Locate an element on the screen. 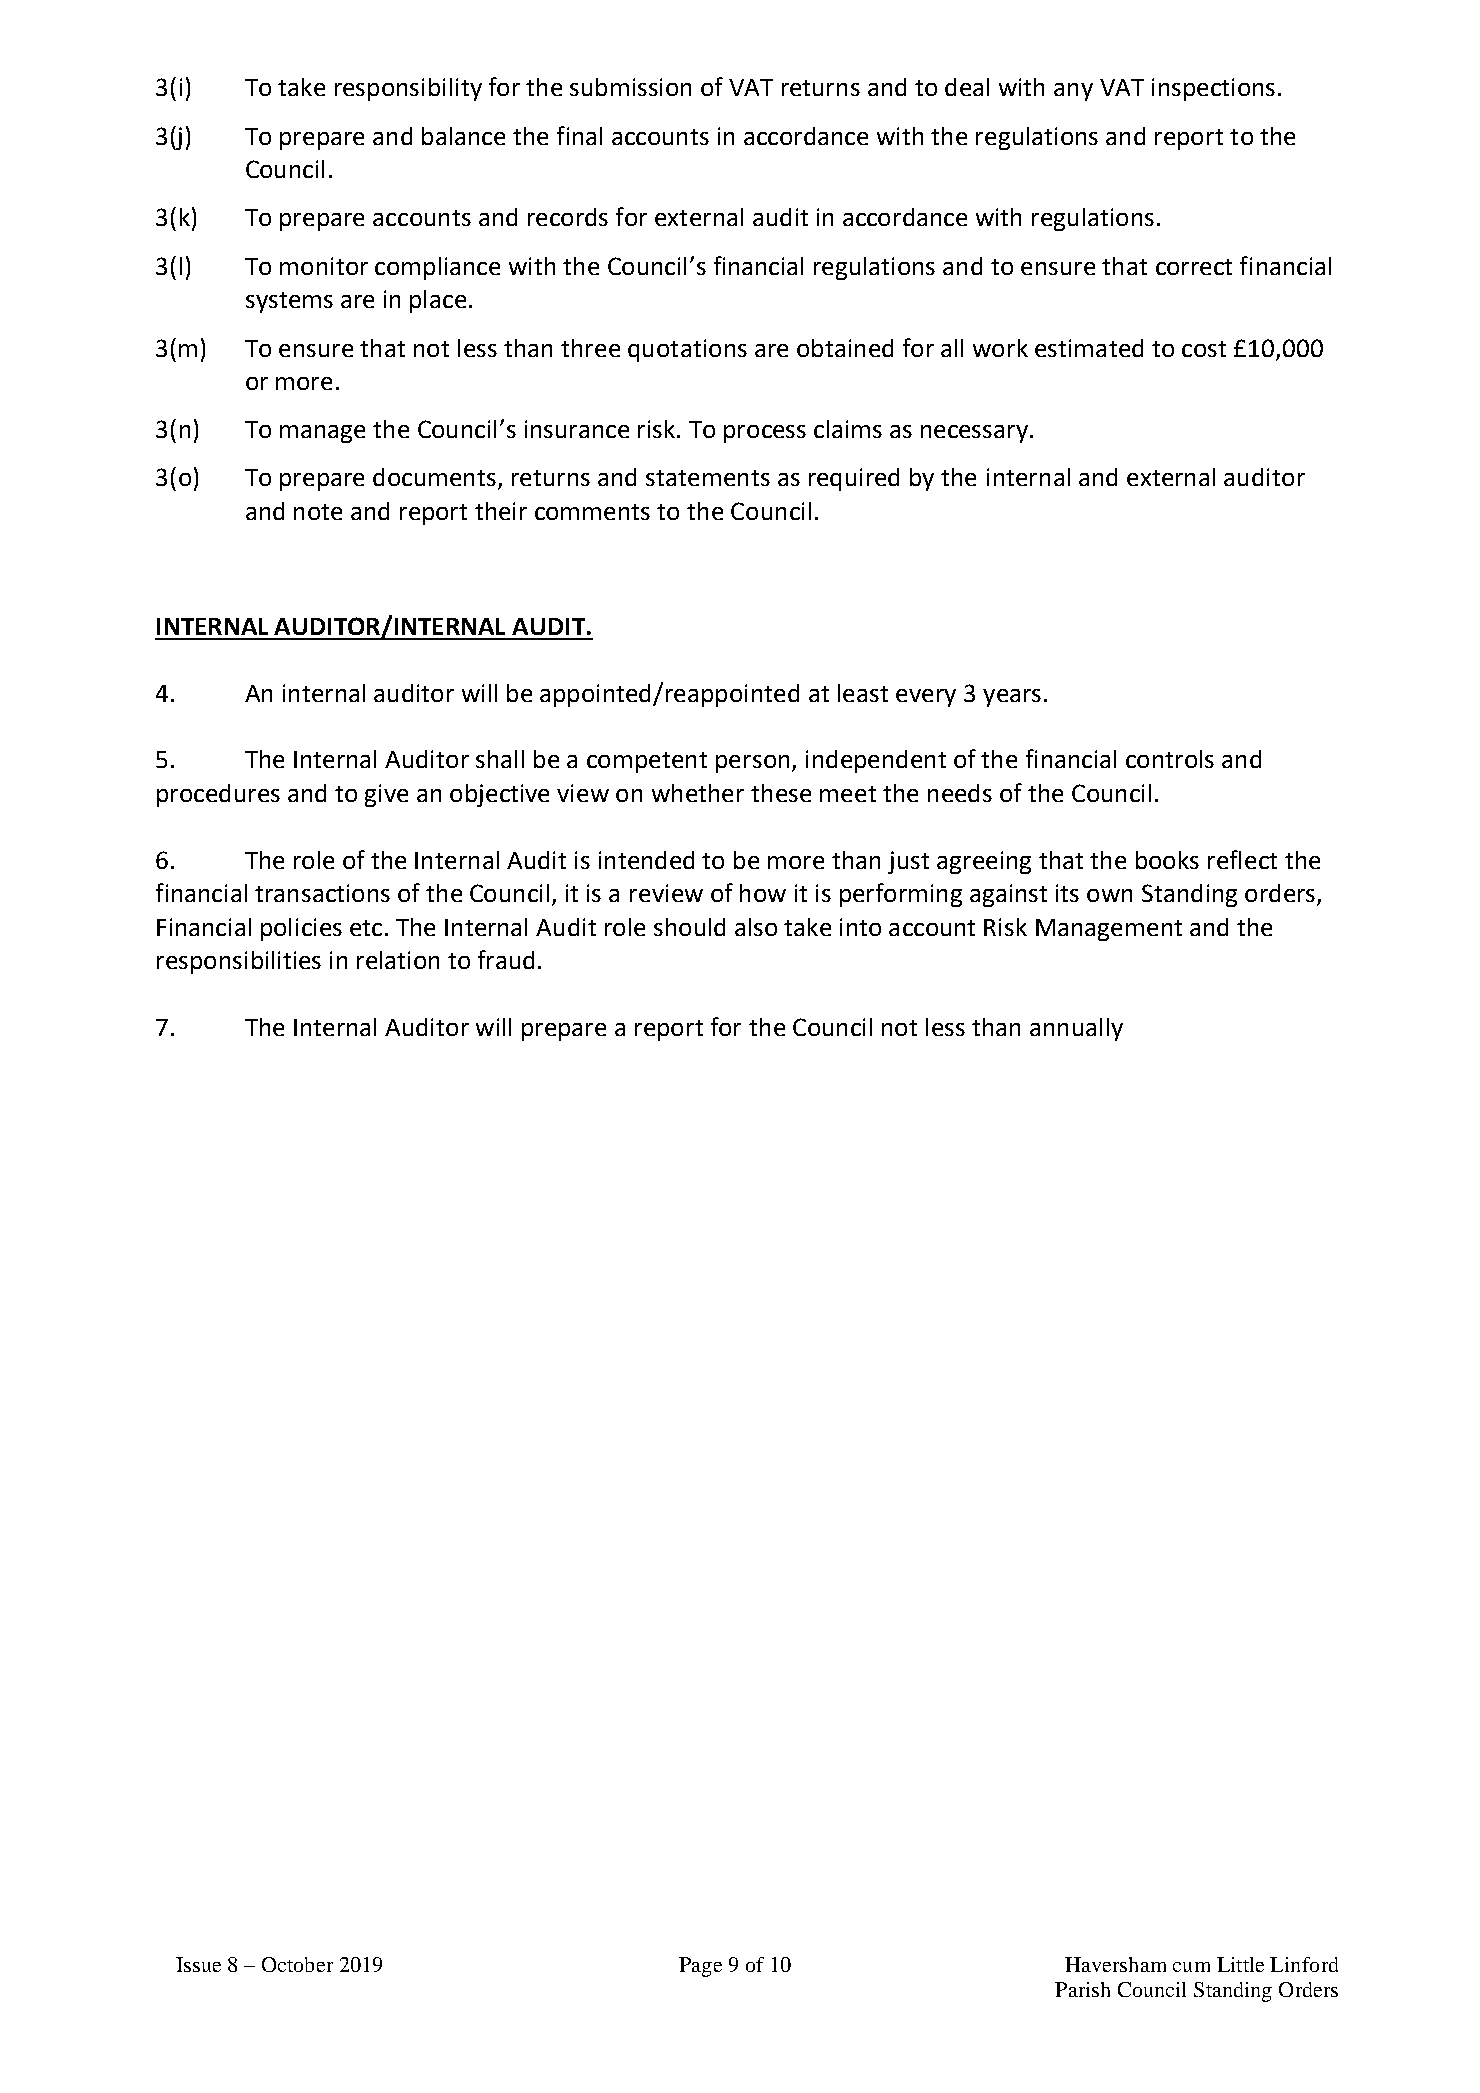 This screenshot has height=2093, width=1480. give is located at coordinates (386, 795).
